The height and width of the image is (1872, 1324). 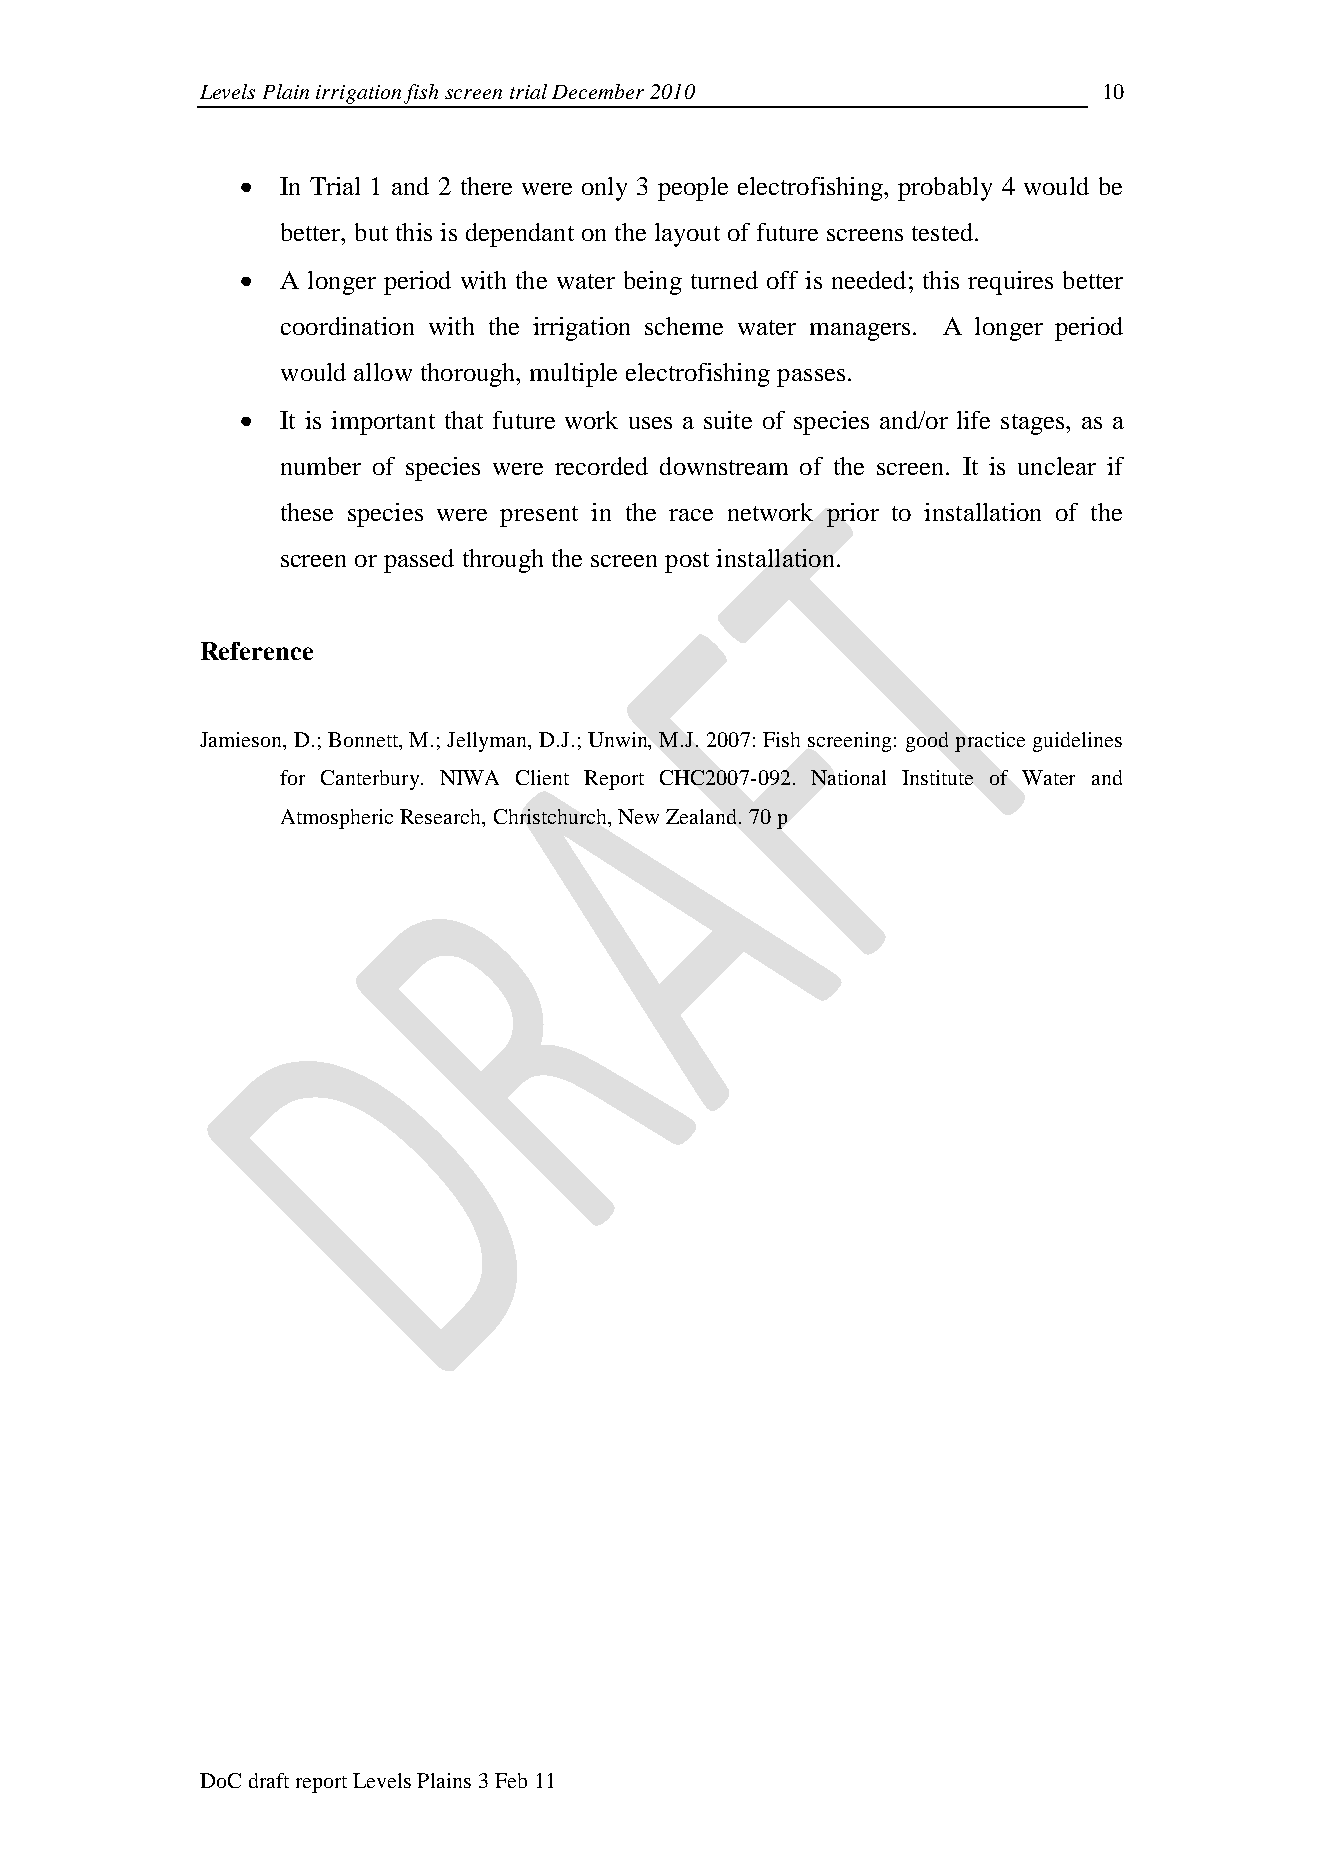 I want to click on National, so click(x=848, y=777).
